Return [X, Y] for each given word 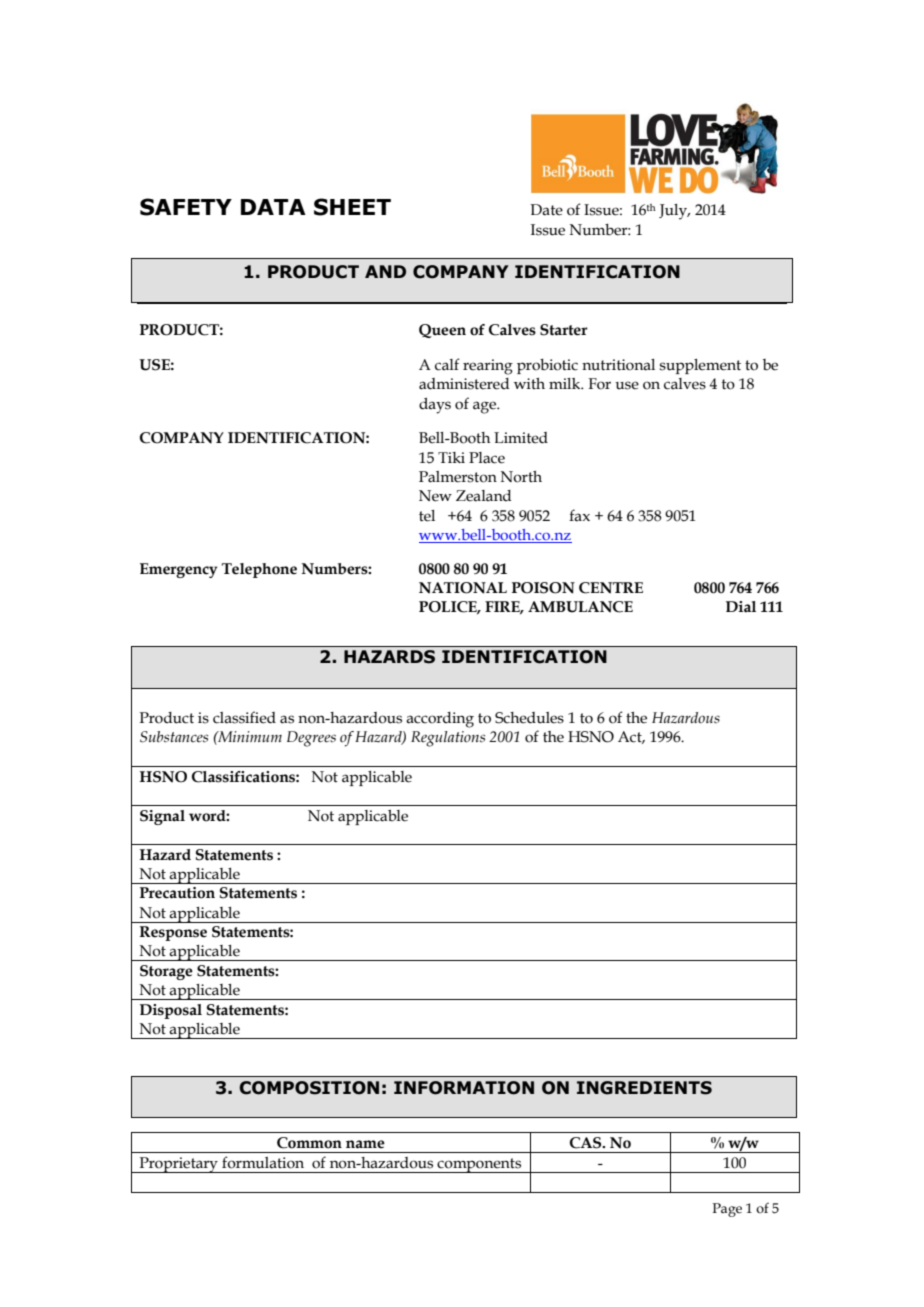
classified [244, 717]
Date [546, 210]
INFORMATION [464, 1088]
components [479, 1165]
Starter [564, 330]
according [440, 720]
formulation [263, 1162]
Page [727, 1210]
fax [579, 515]
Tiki [451, 457]
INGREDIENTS [644, 1088]
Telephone [259, 570]
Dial [741, 606]
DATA [273, 207]
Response [173, 933]
